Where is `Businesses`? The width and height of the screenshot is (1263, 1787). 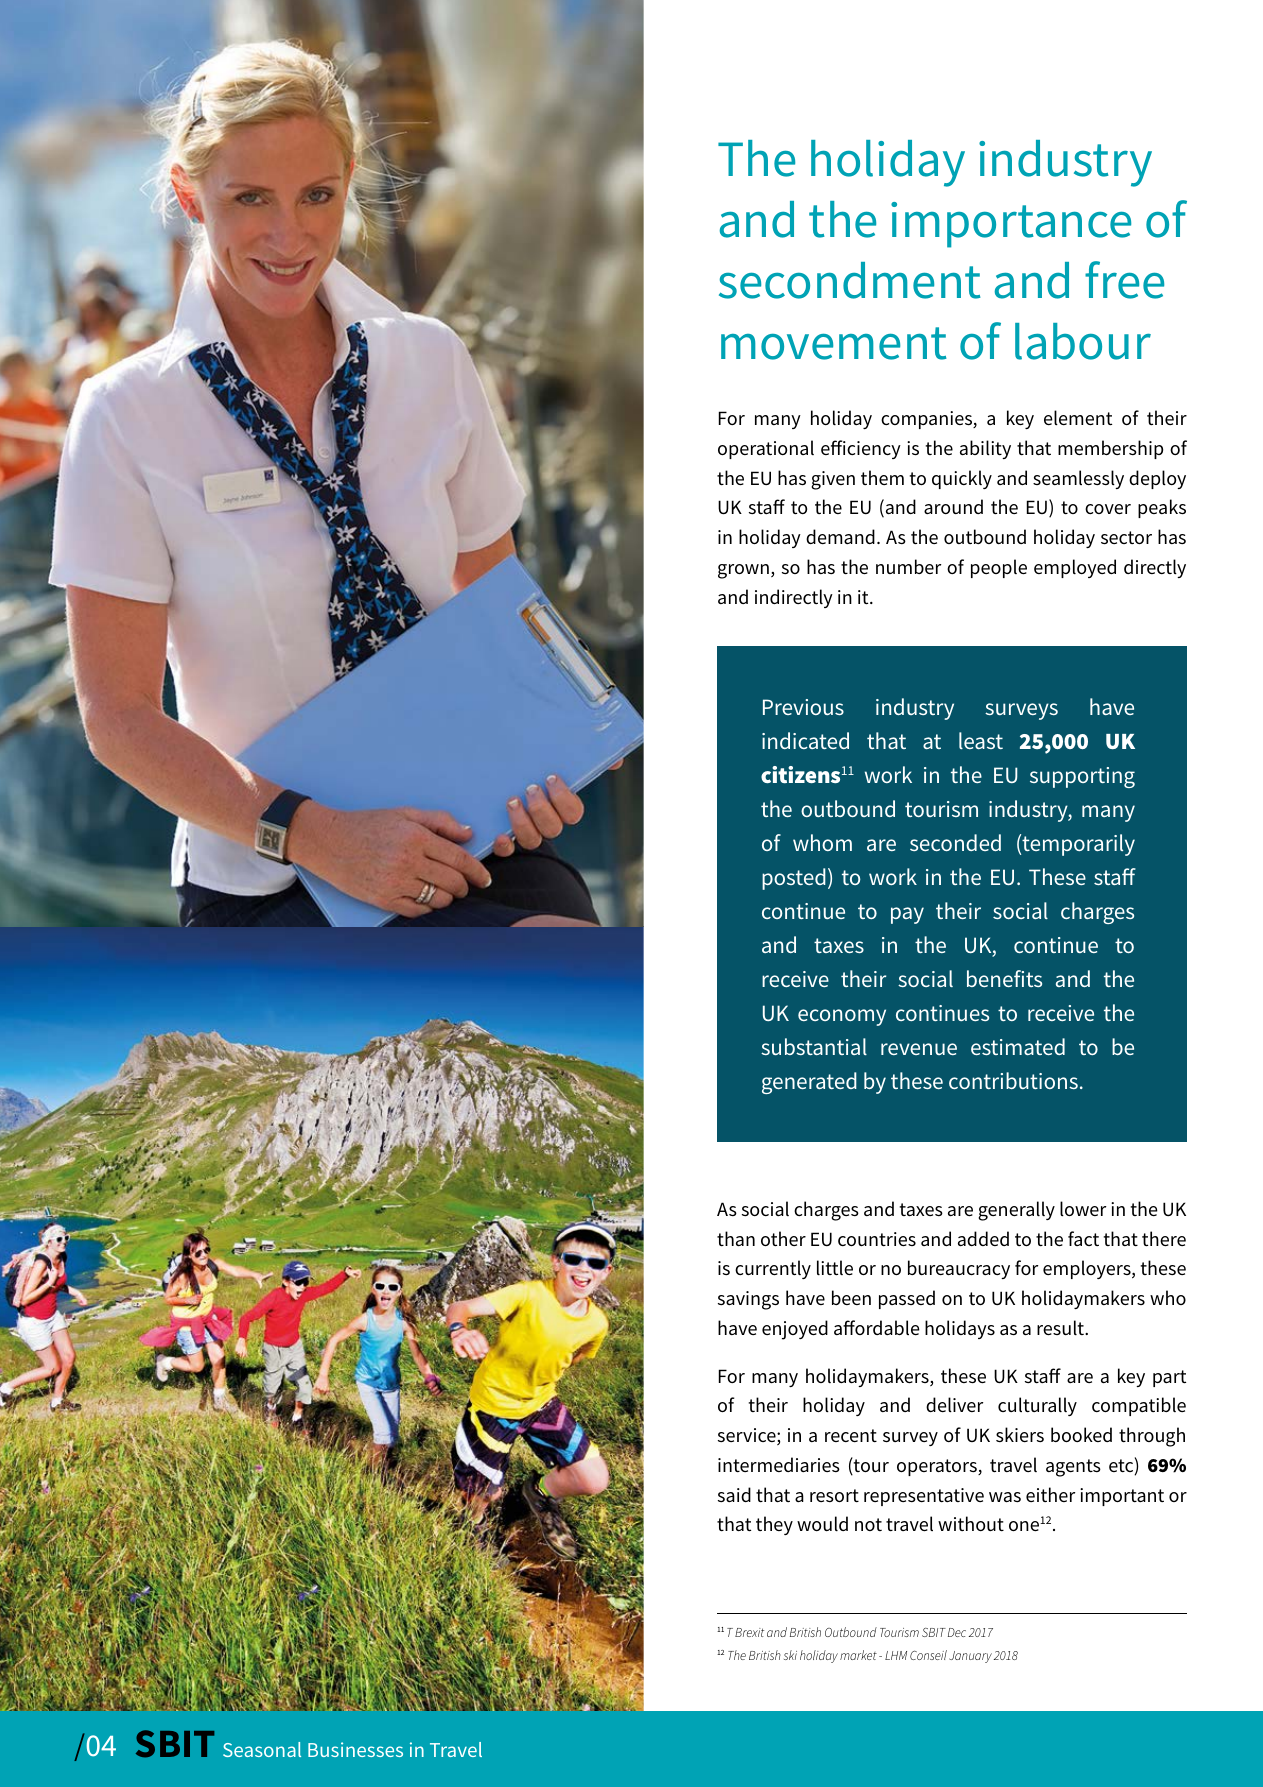
Businesses is located at coordinates (355, 1749).
